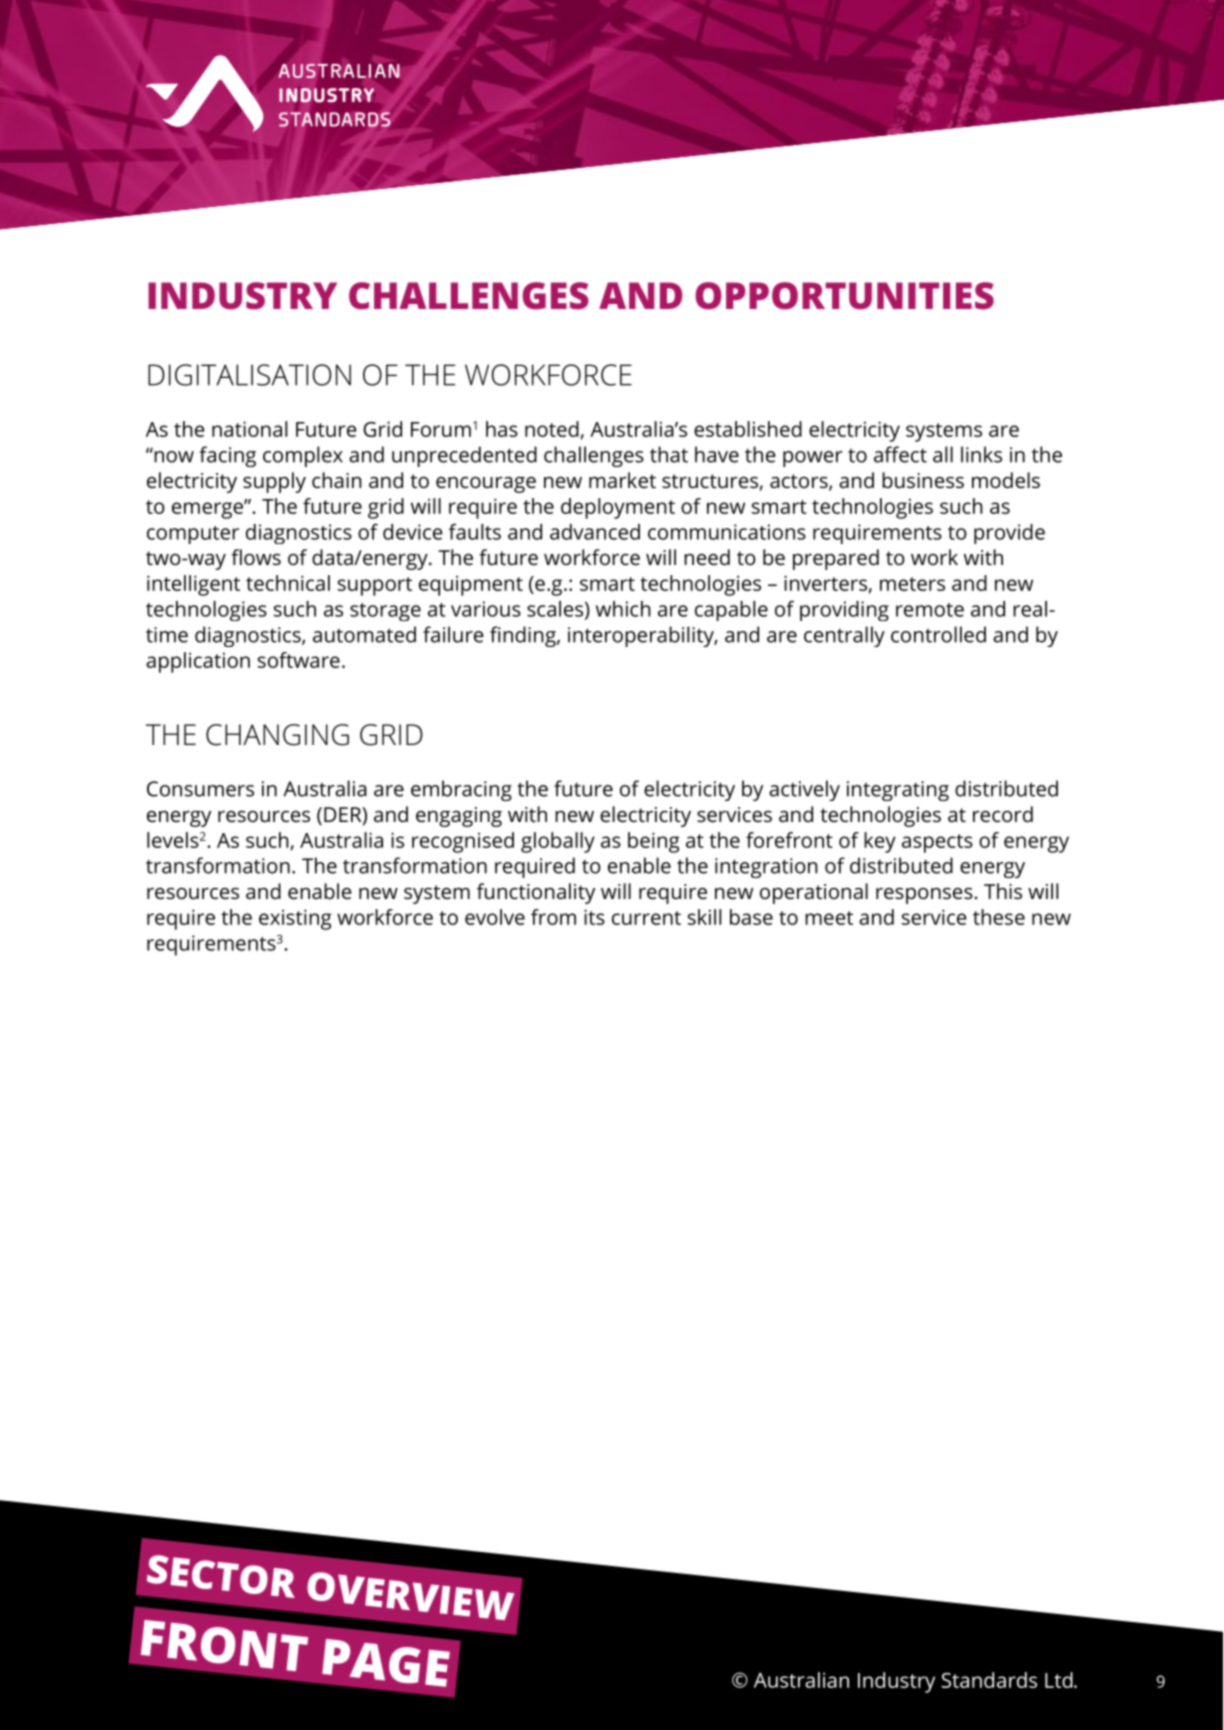 The width and height of the screenshot is (1224, 1730). Describe the element at coordinates (299, 660) in the screenshot. I see `software` at that location.
